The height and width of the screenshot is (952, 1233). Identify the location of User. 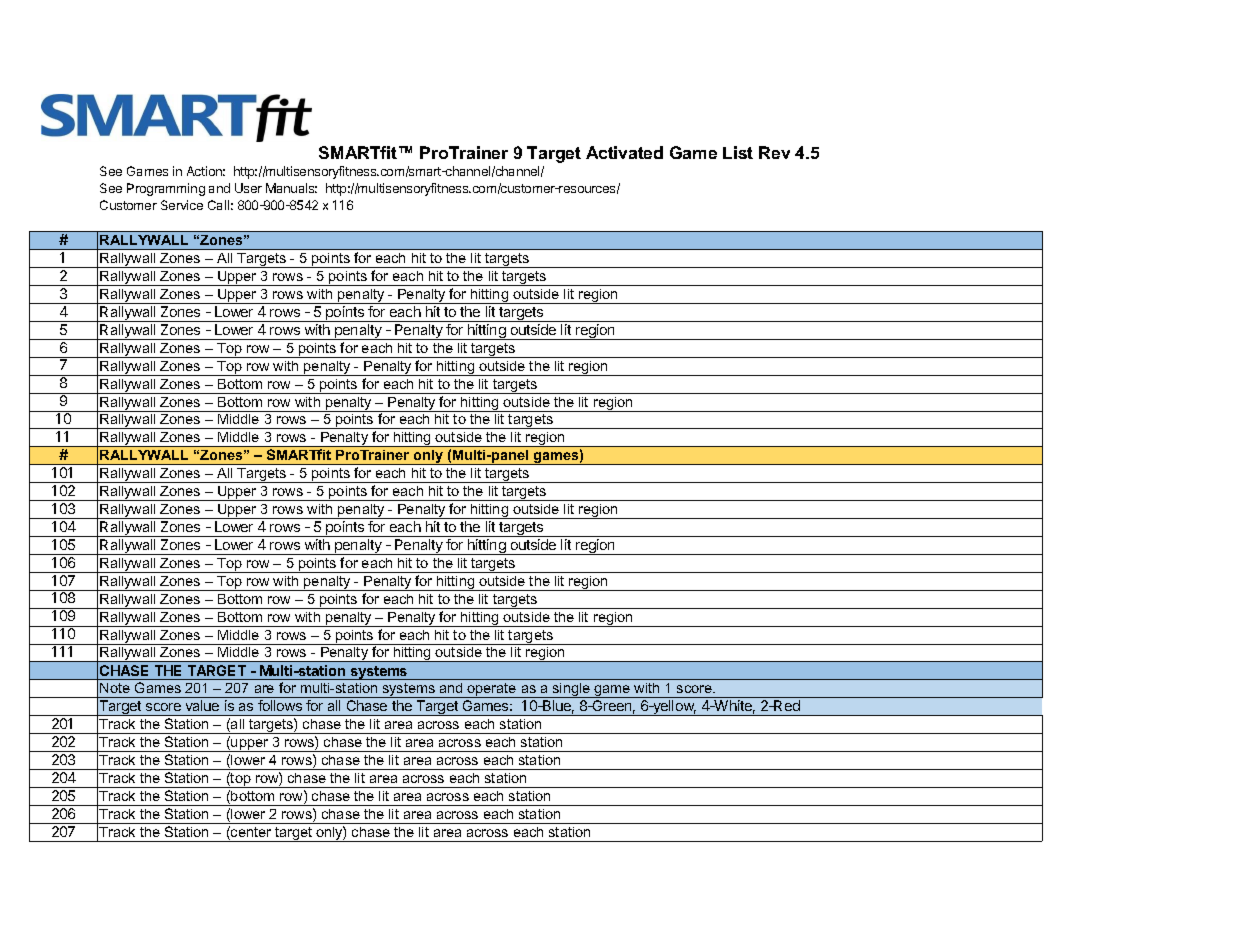
(248, 188).
